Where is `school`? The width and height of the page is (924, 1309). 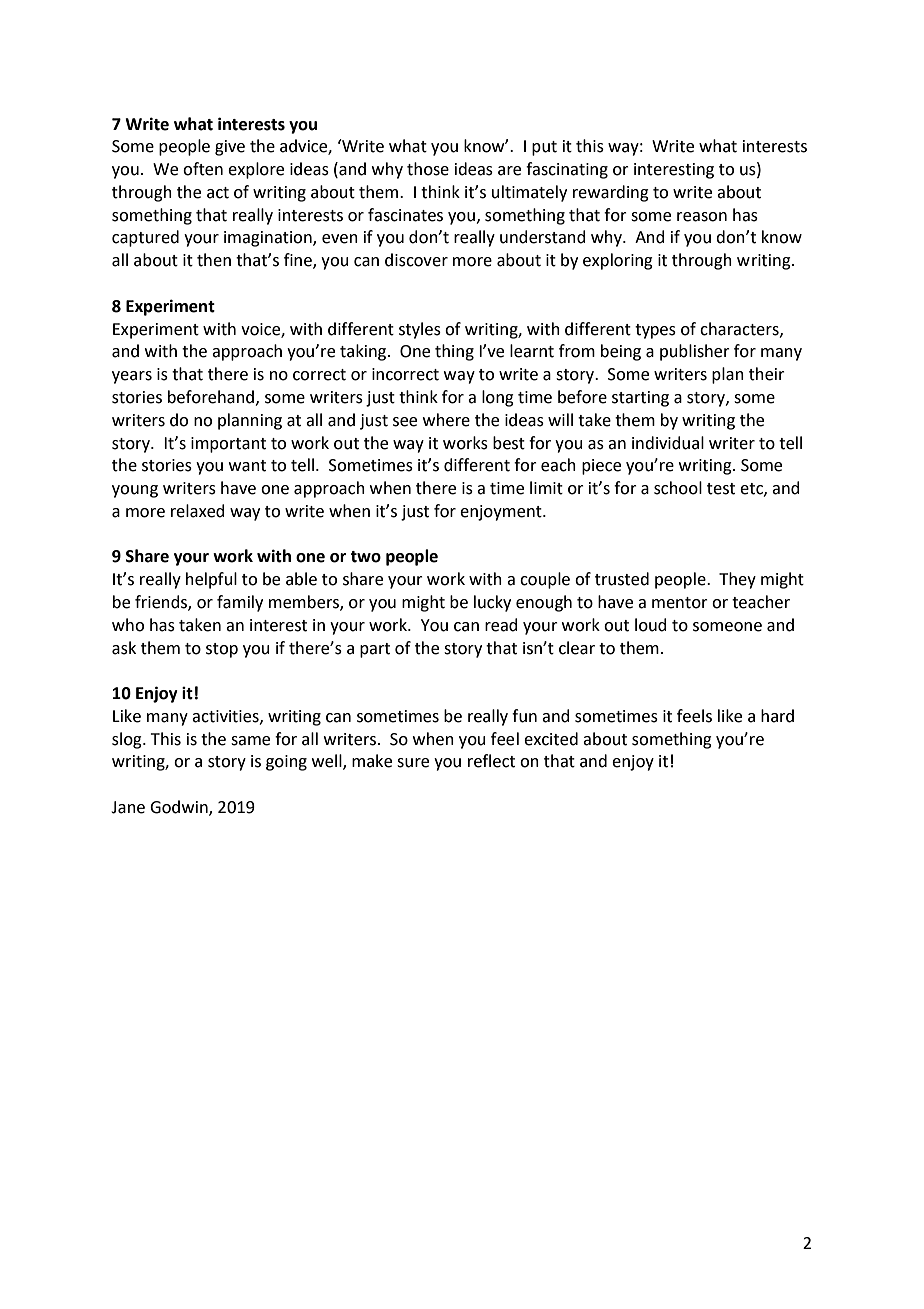 school is located at coordinates (678, 488).
